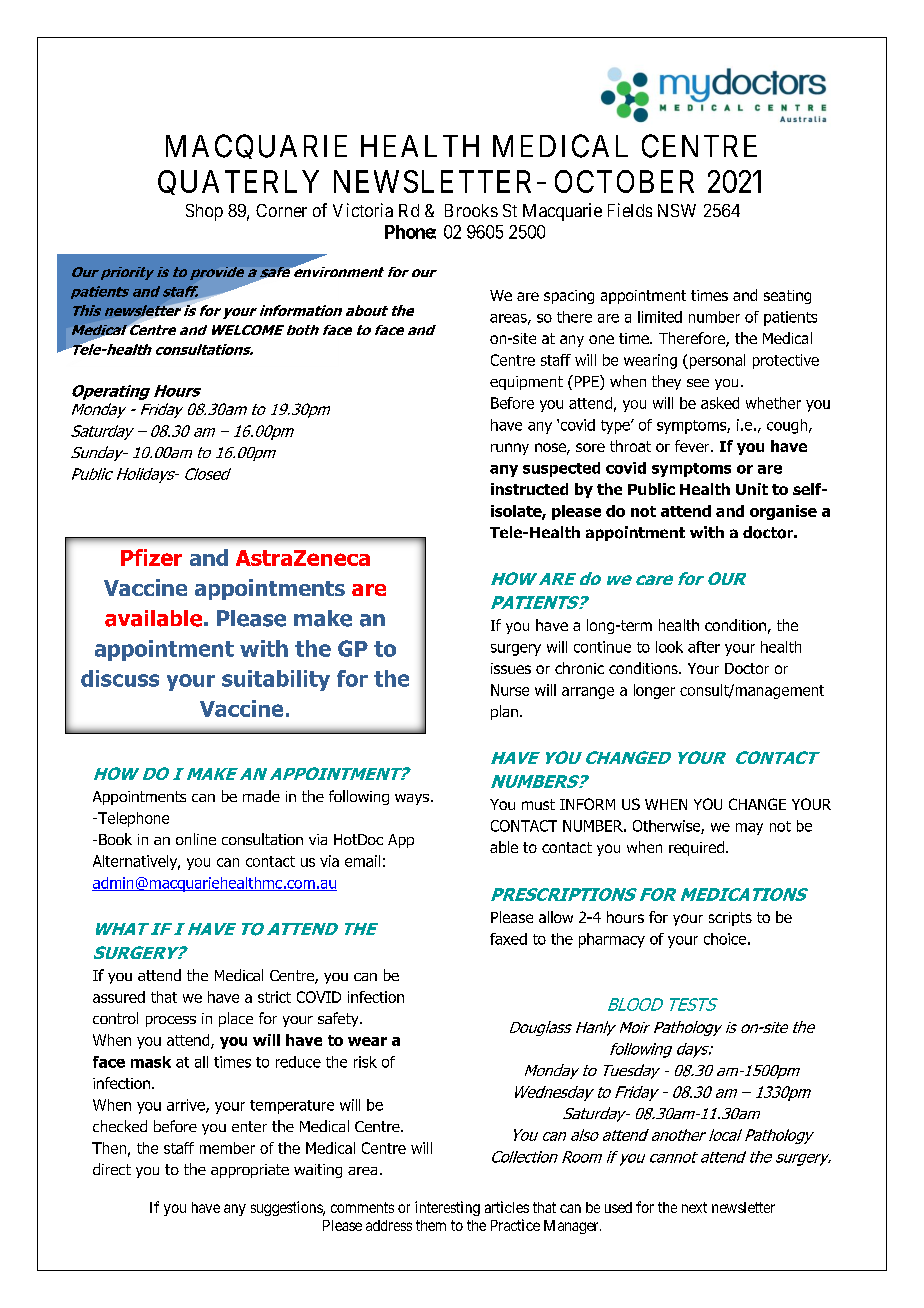 The width and height of the document is (924, 1308). Describe the element at coordinates (504, 712) in the document. I see `plan` at that location.
